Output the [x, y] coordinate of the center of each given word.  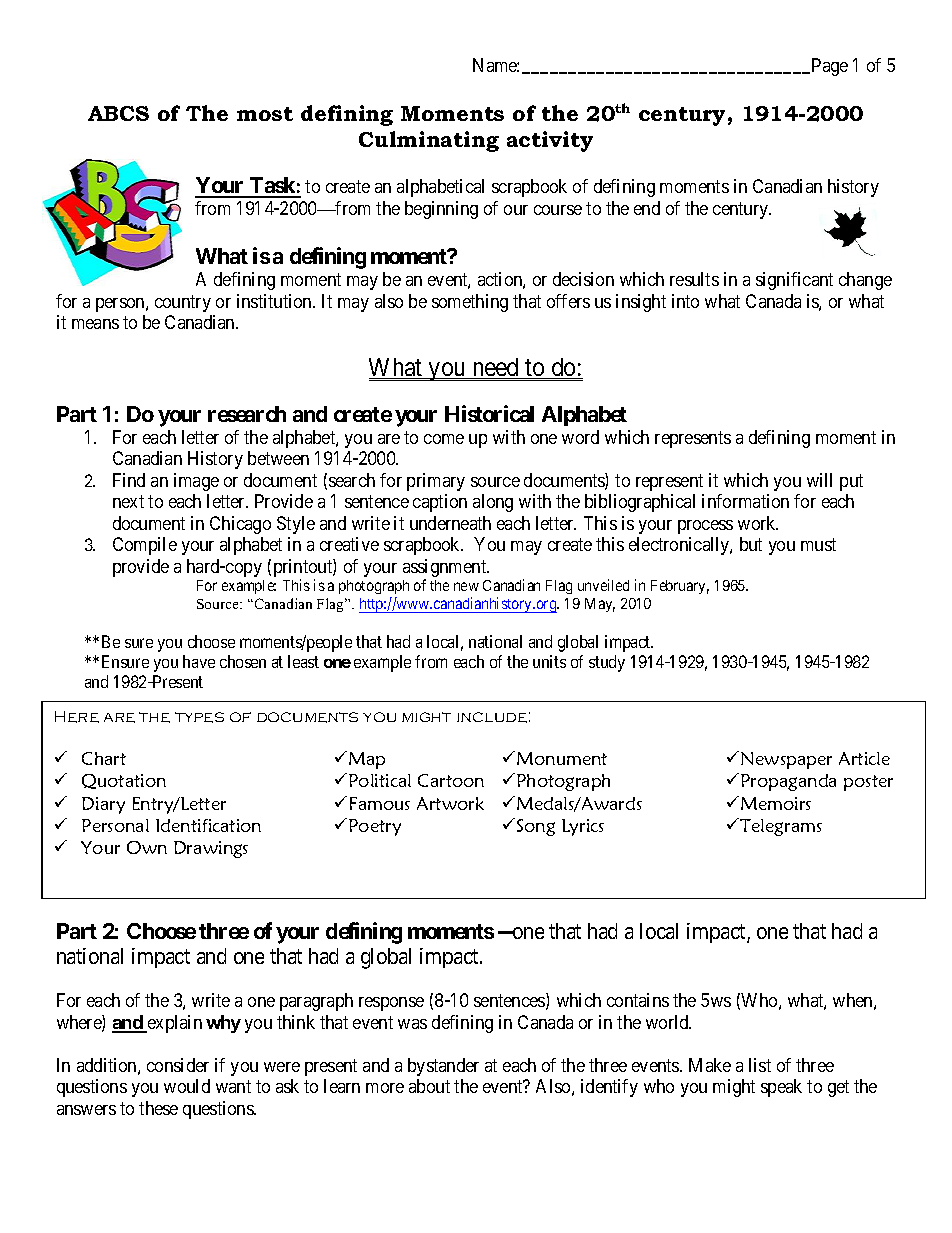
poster [868, 783]
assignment [446, 569]
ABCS [118, 113]
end [647, 208]
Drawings [211, 849]
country [183, 303]
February [680, 587]
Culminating [429, 141]
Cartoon [451, 780]
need [496, 368]
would [187, 1086]
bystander [443, 1067]
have [199, 661]
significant [794, 281]
